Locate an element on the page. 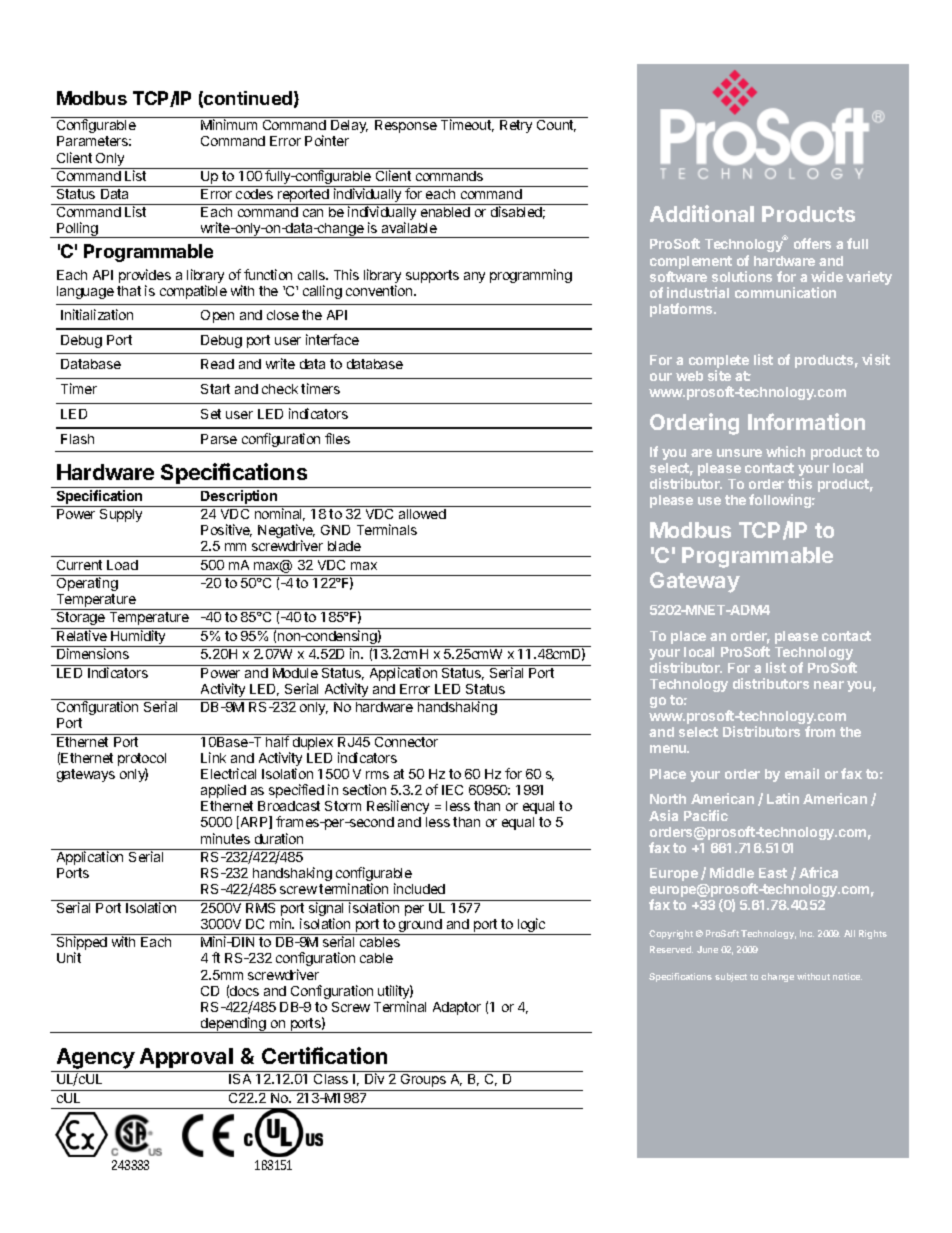 Image resolution: width=952 pixels, height=1233 pixels. Additional is located at coordinates (702, 213).
